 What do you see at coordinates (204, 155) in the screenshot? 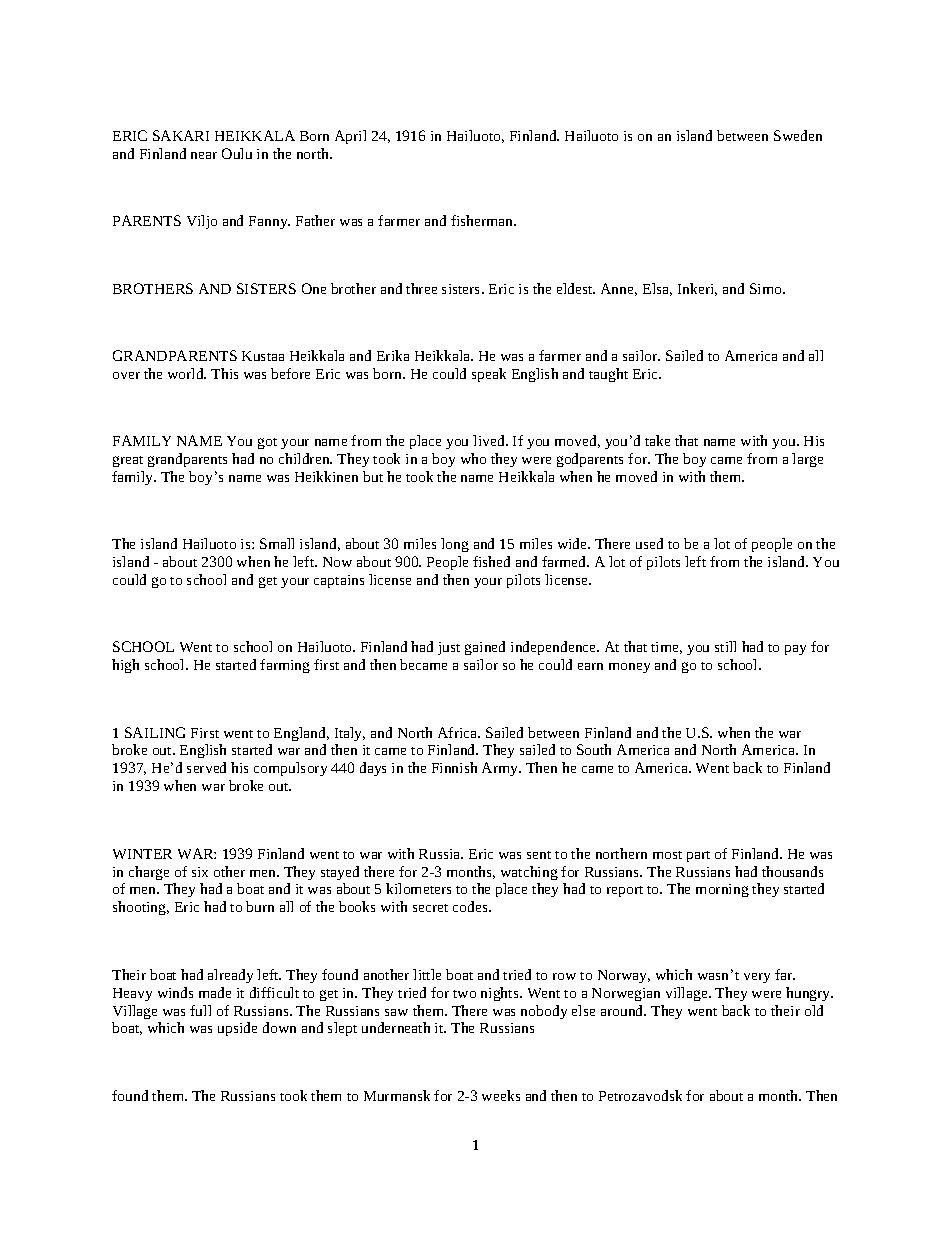
I see `near` at bounding box center [204, 155].
